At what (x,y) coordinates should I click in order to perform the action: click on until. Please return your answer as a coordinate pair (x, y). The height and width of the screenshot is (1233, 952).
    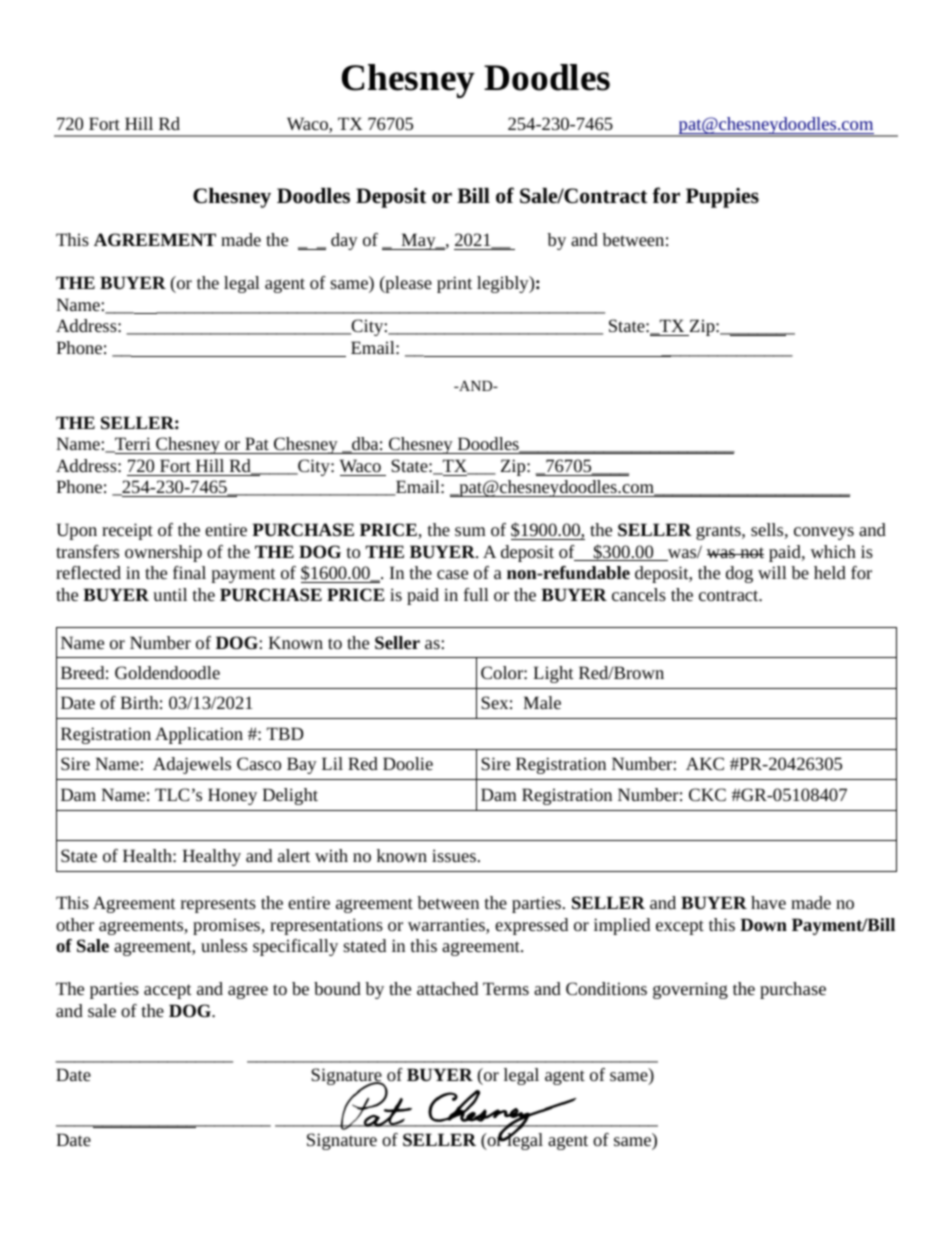
    Looking at the image, I should click on (170, 594).
